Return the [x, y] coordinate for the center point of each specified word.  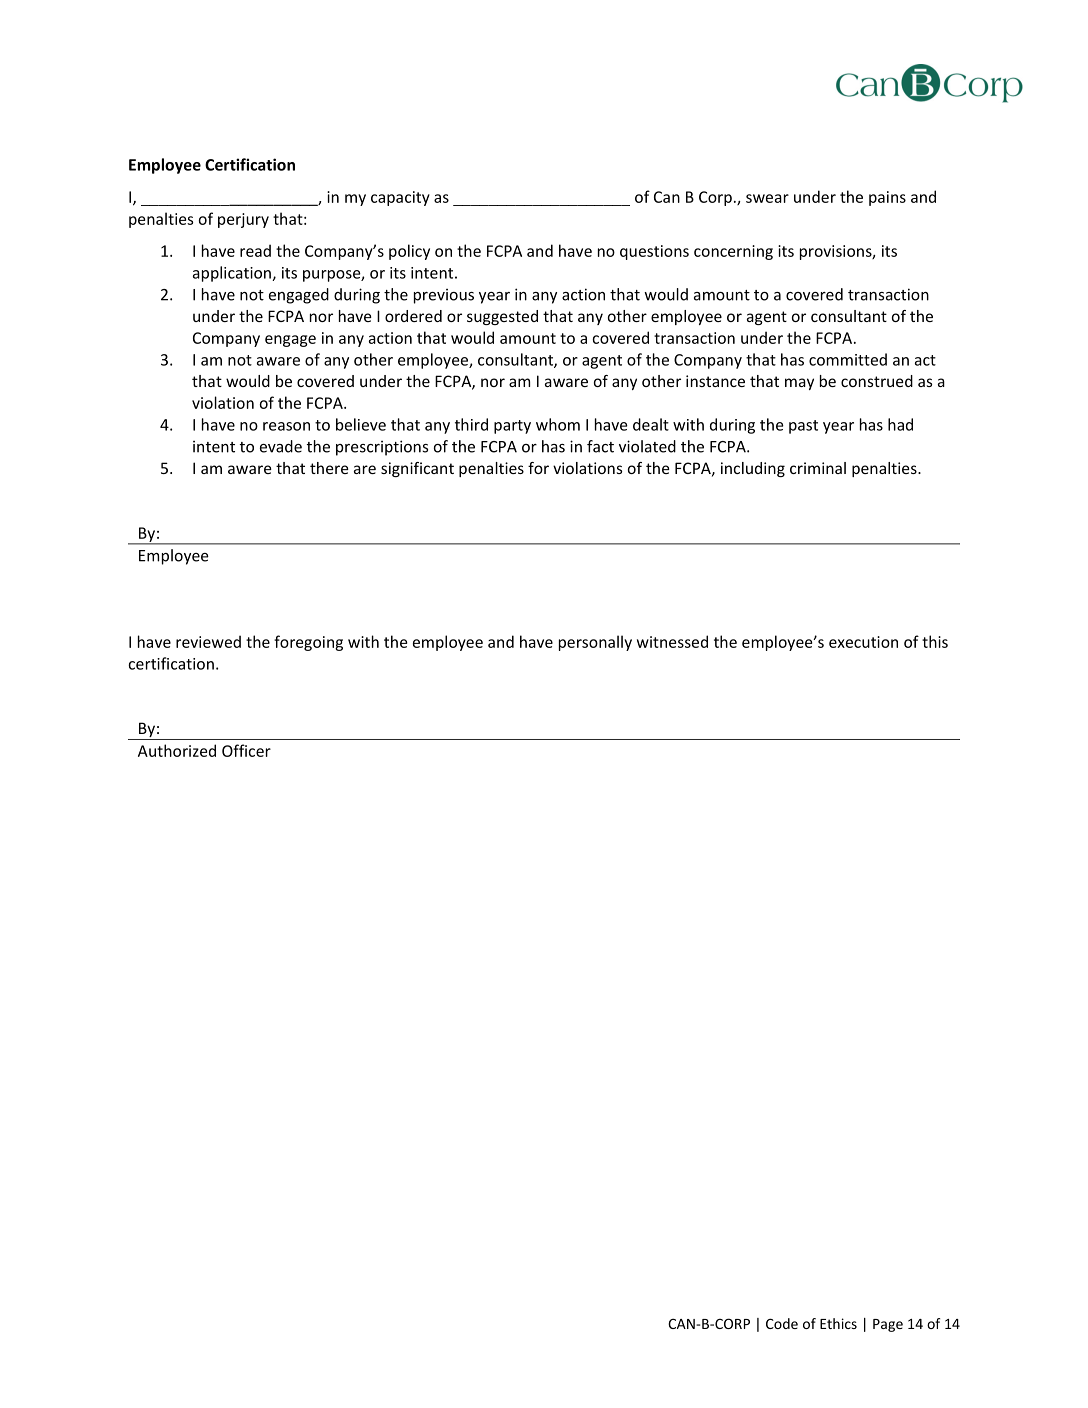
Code [782, 1323]
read [255, 250]
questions [654, 252]
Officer [246, 750]
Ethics [838, 1323]
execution [863, 642]
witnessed [672, 641]
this [935, 641]
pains [887, 198]
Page [888, 1325]
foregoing [308, 643]
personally [595, 643]
